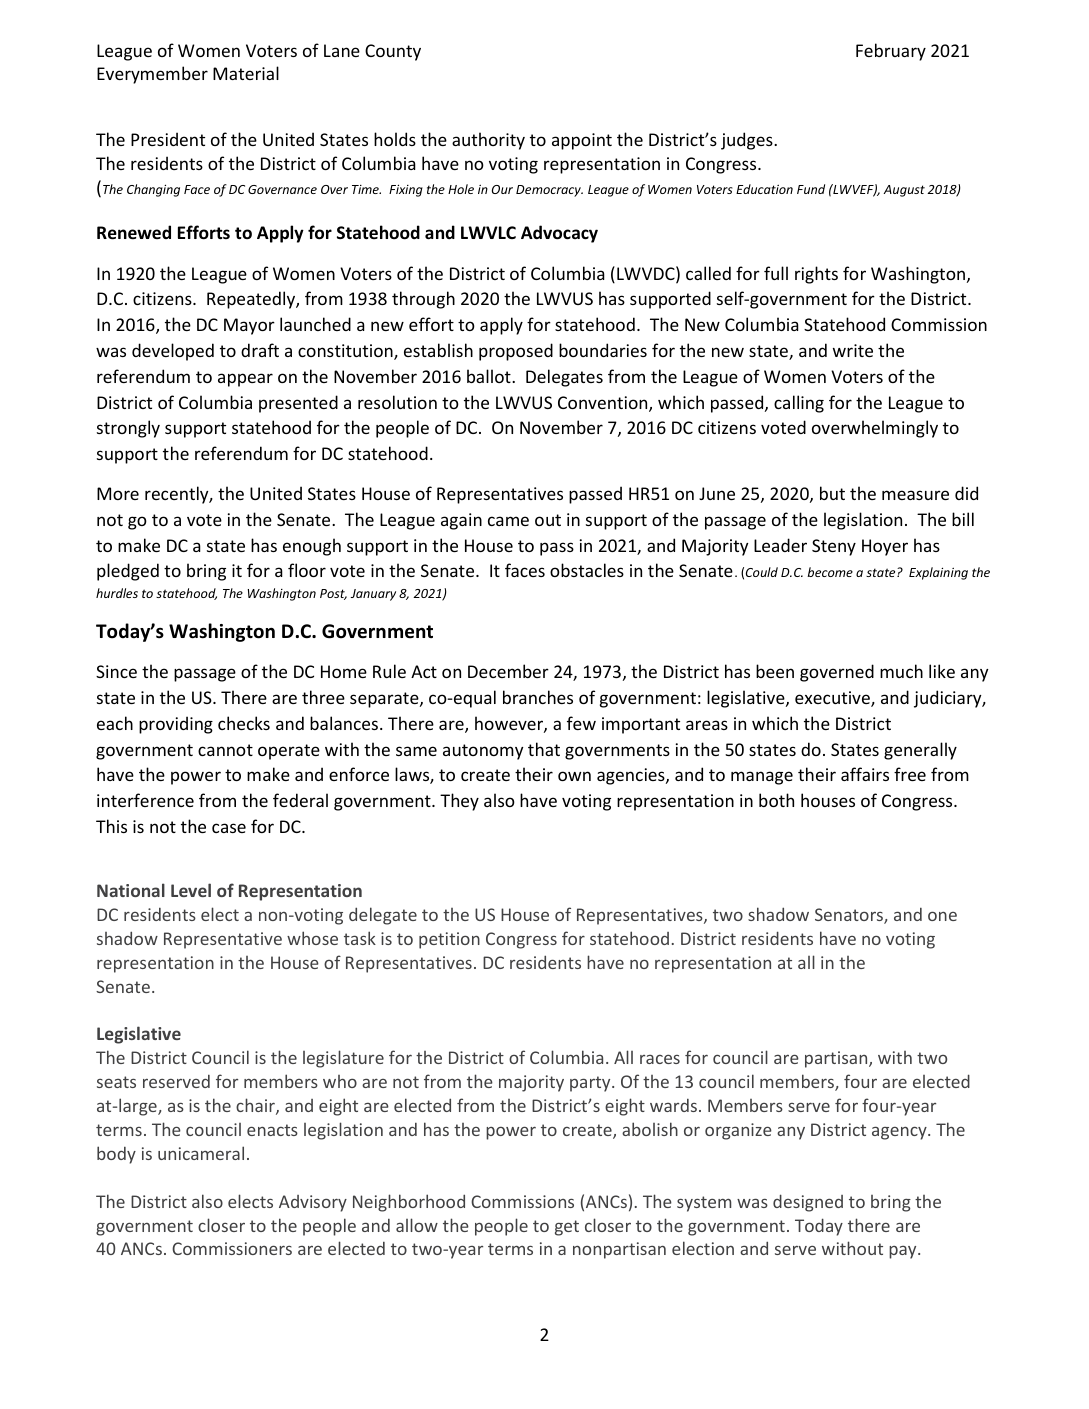 Image resolution: width=1089 pixels, height=1409 pixels. What do you see at coordinates (850, 916) in the page?
I see `Senators` at bounding box center [850, 916].
